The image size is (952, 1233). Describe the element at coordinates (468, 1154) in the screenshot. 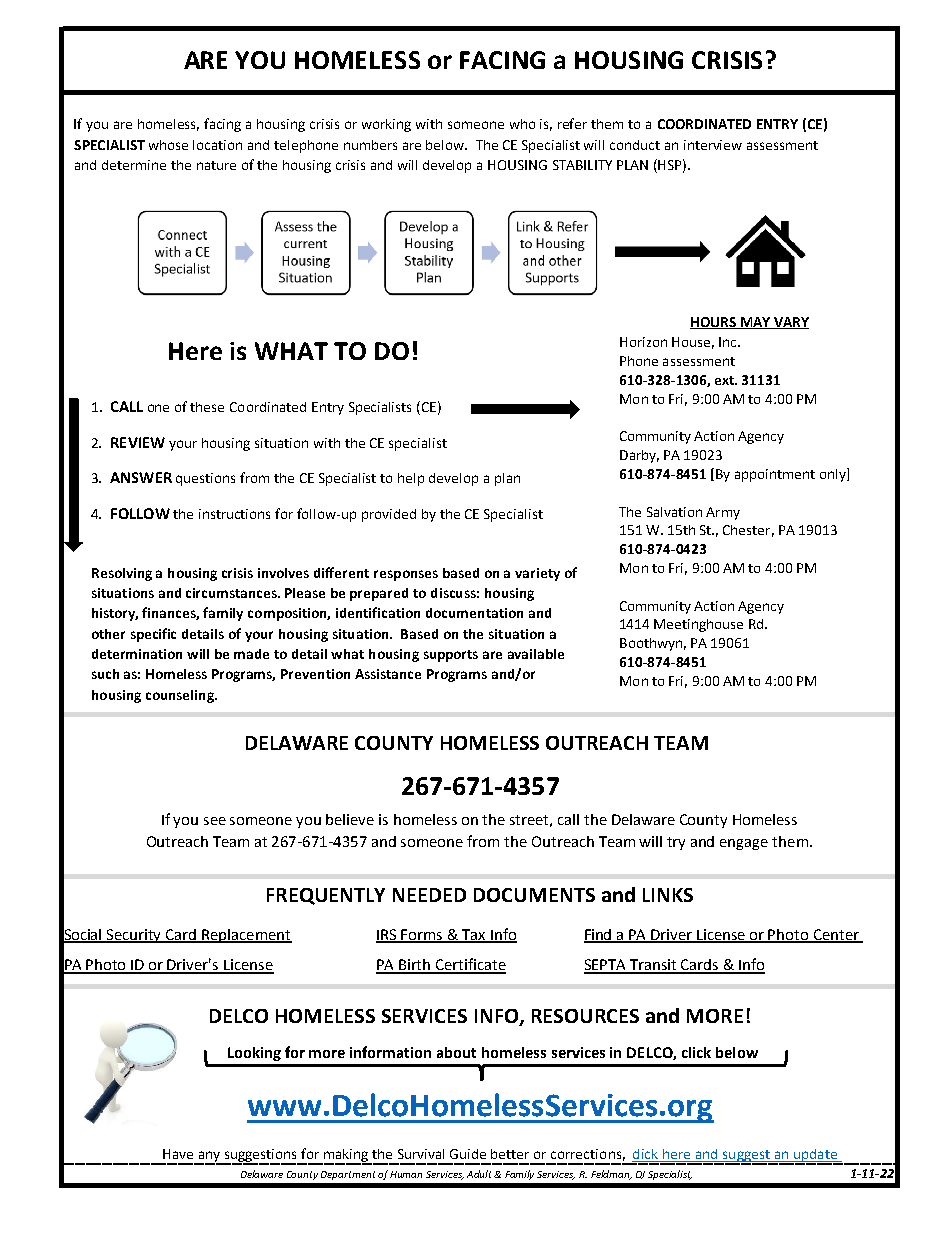

I see `Guide` at that location.
